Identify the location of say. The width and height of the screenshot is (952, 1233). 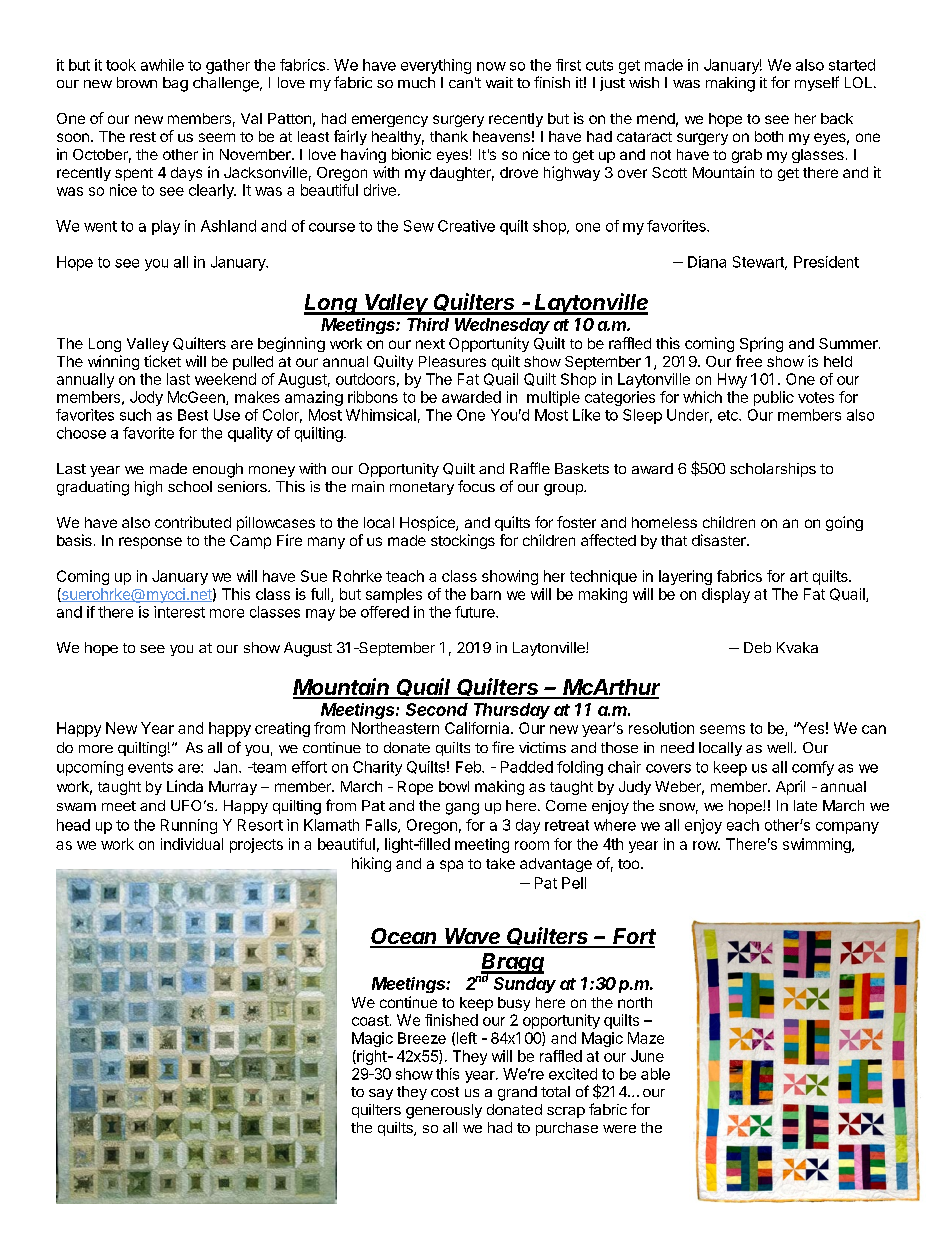
(381, 1094).
